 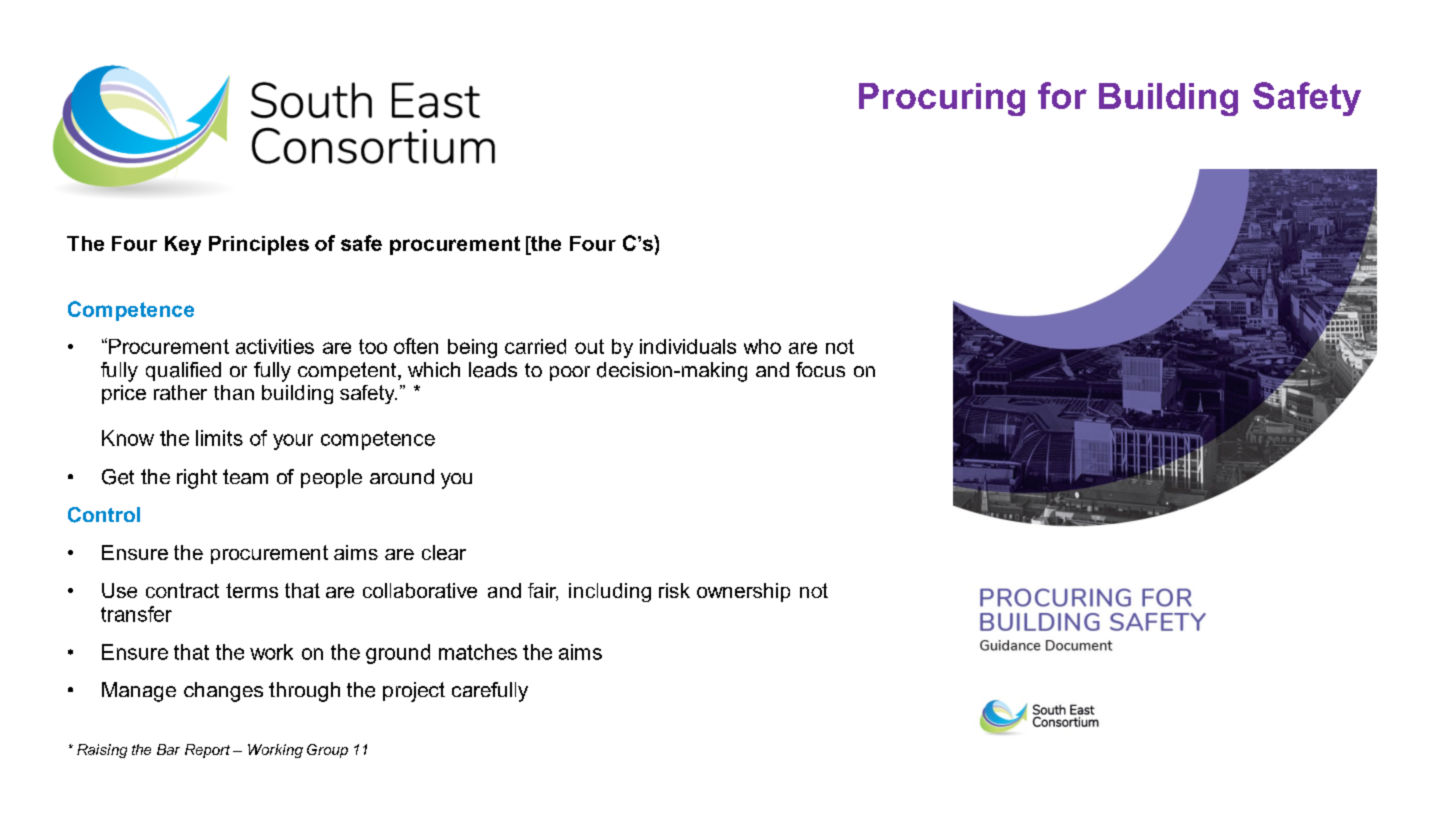 I want to click on out, so click(x=589, y=346).
